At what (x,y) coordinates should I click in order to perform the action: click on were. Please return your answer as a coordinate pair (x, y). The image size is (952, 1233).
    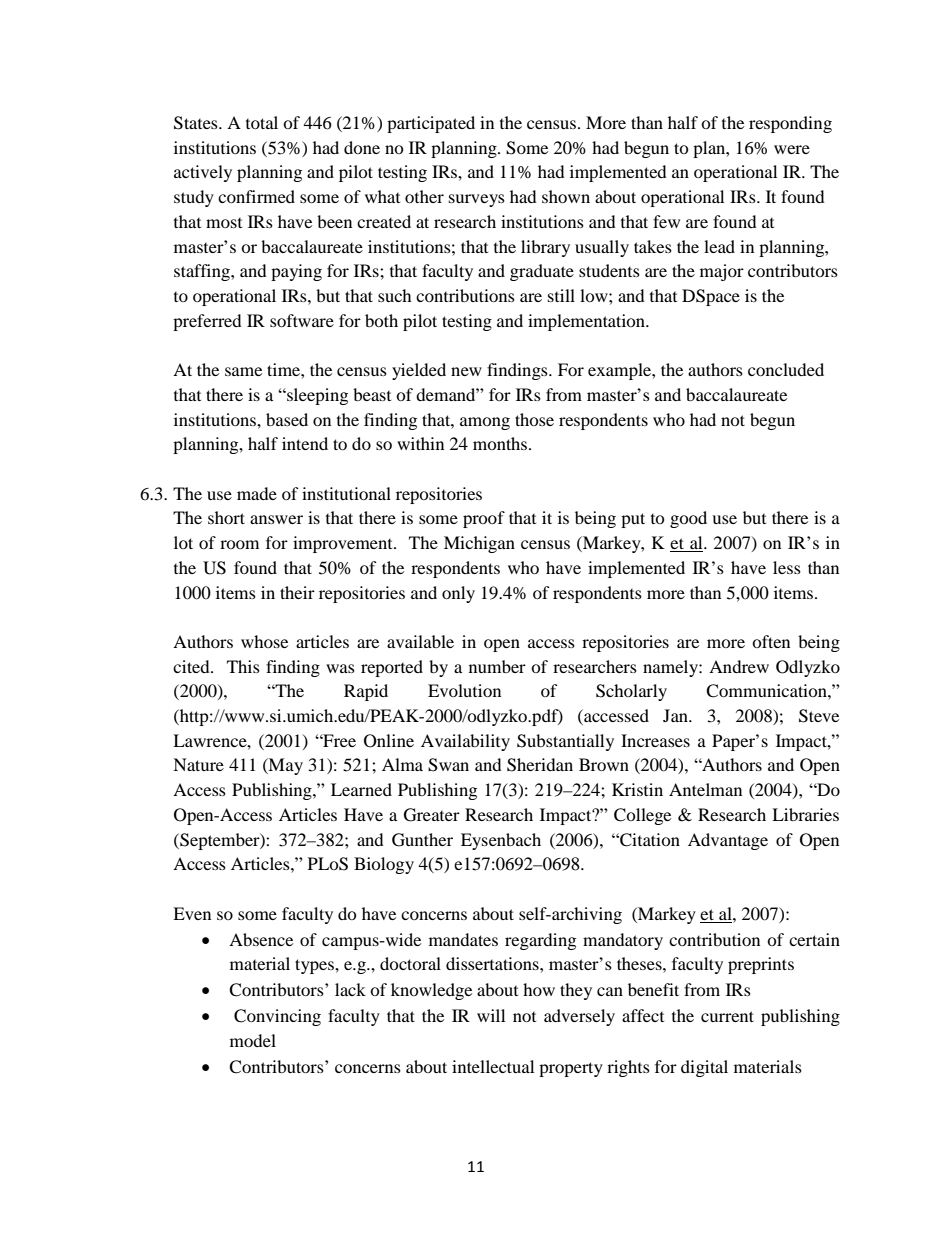
    Looking at the image, I should click on (792, 149).
